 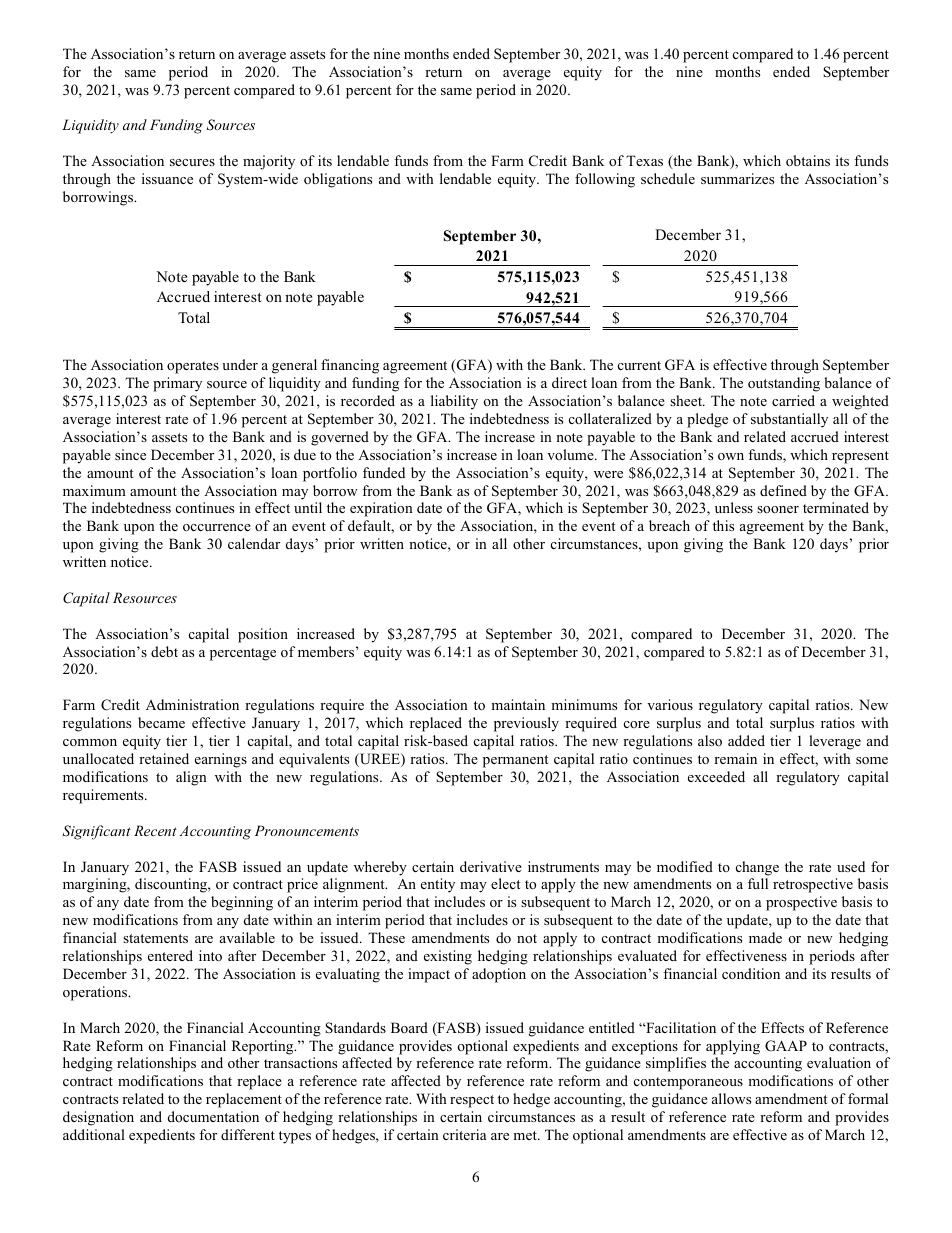 I want to click on permanent, so click(x=515, y=761).
